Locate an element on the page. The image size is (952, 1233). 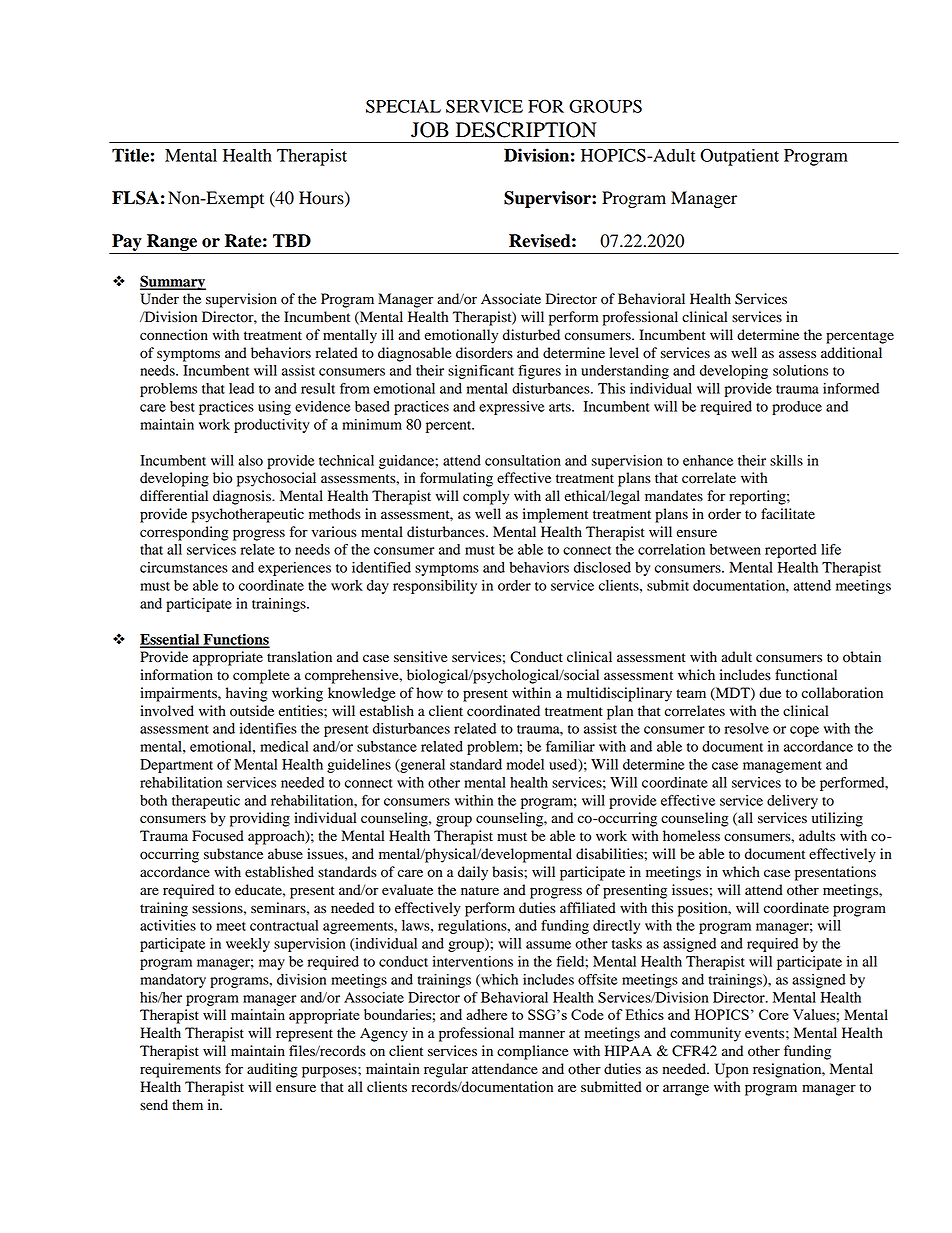
requirements is located at coordinates (180, 1070).
